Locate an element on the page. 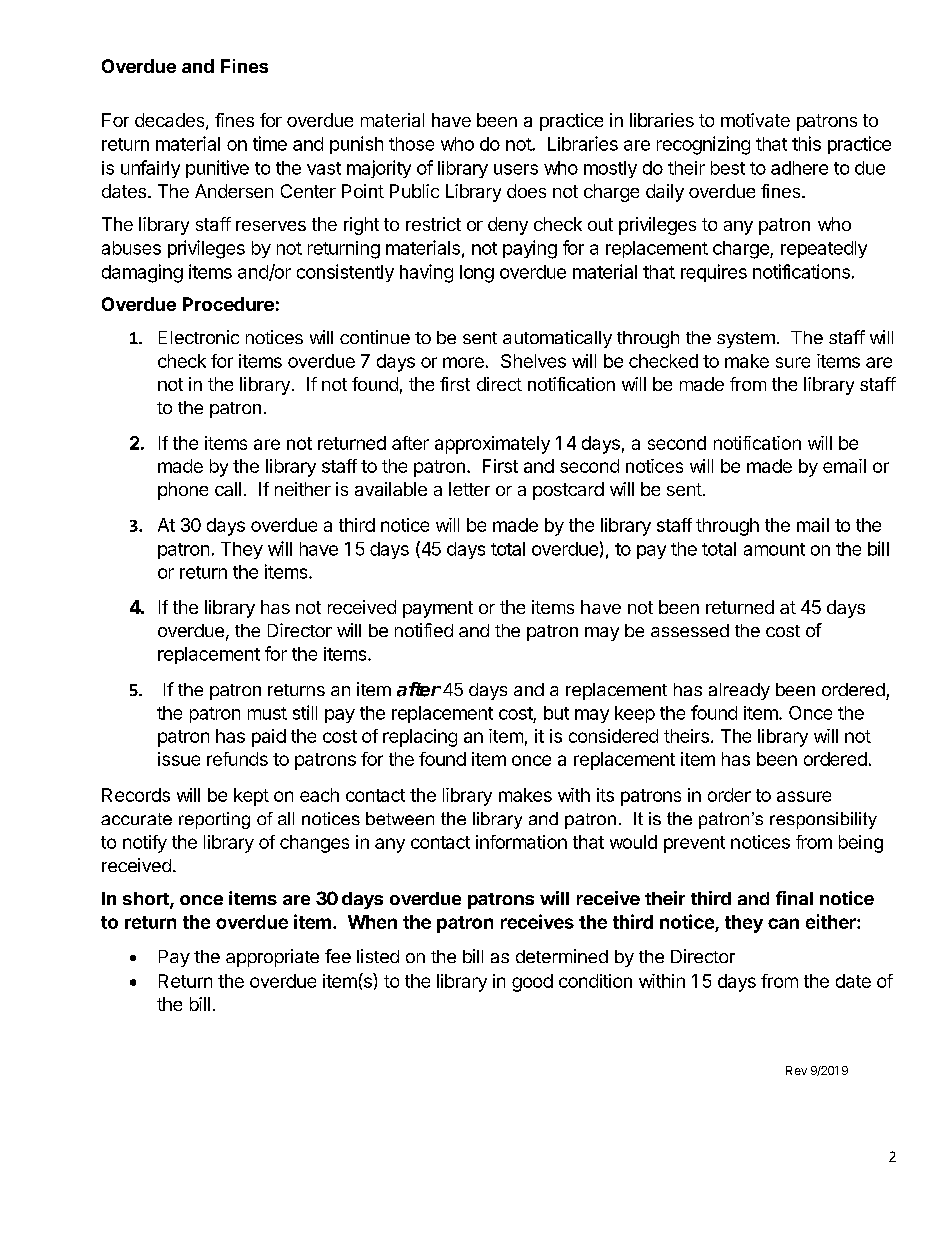 The image size is (952, 1233). replacing is located at coordinates (420, 738).
